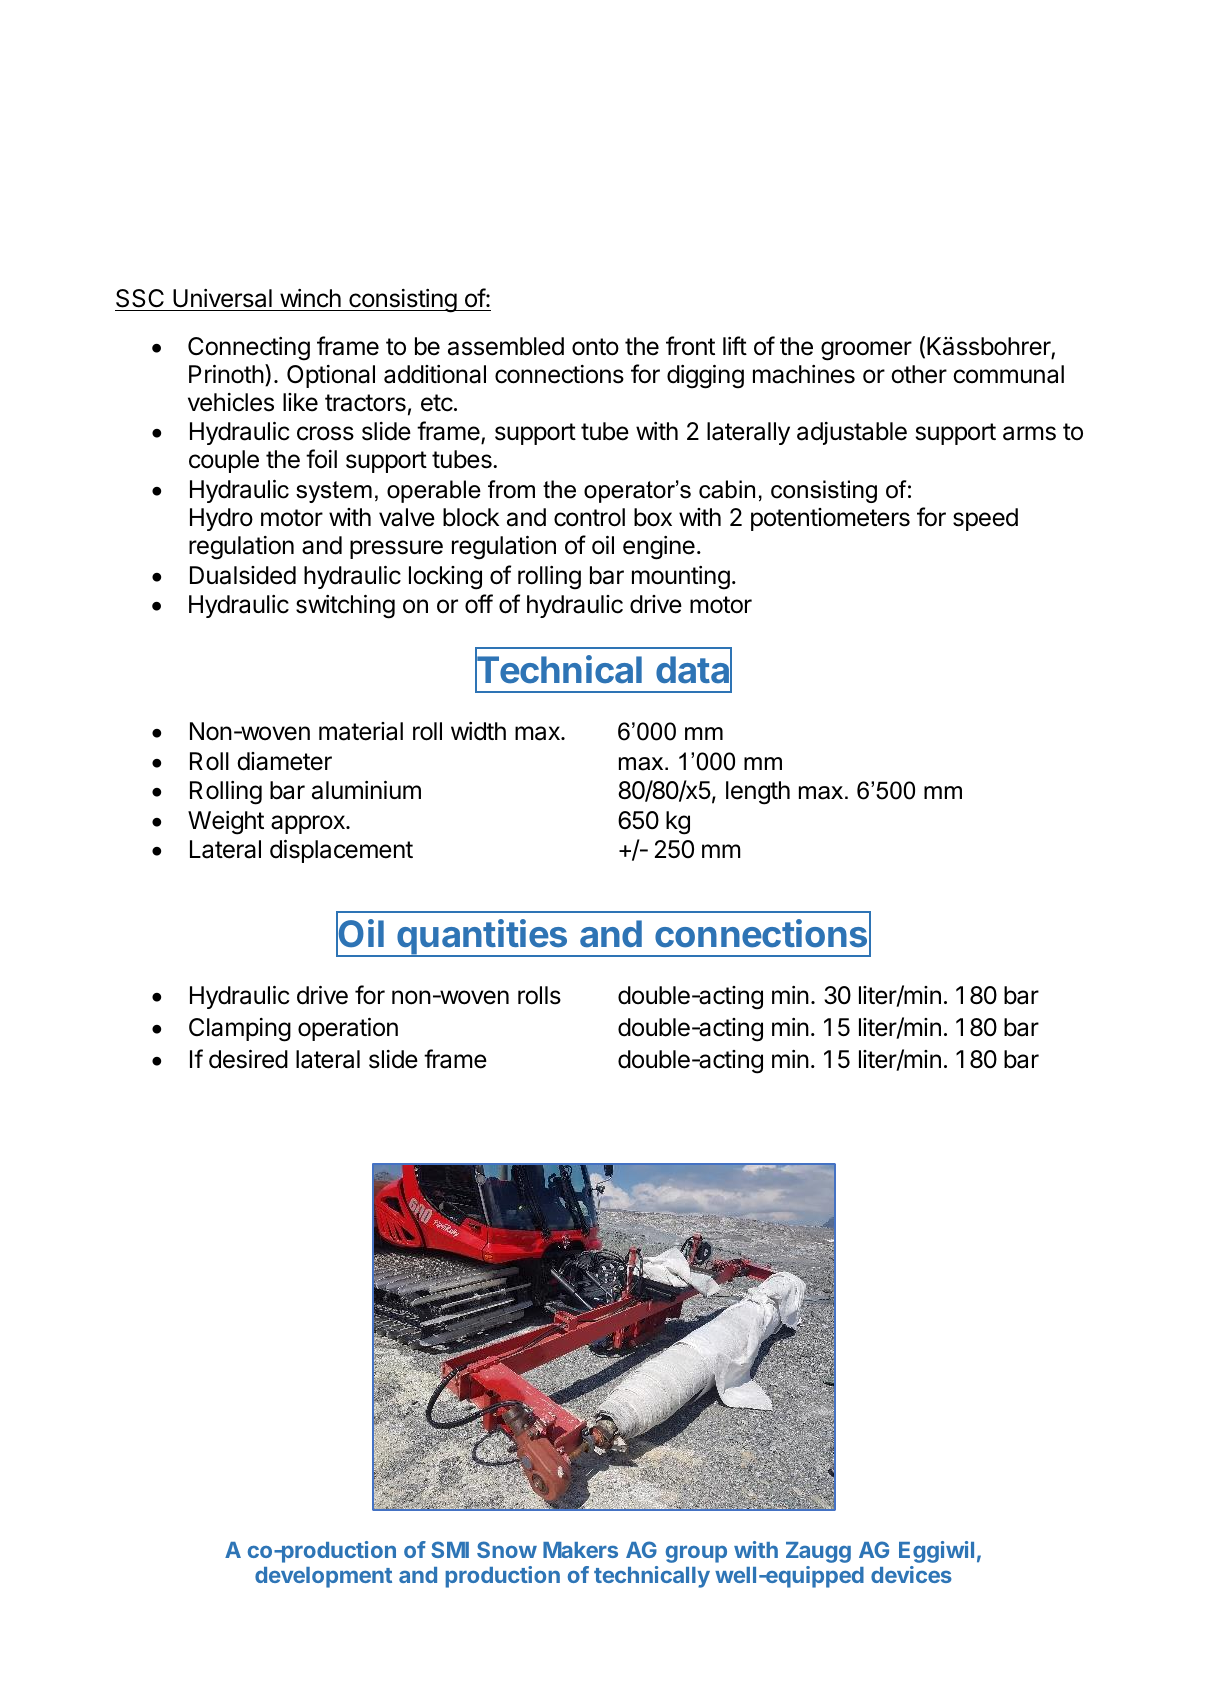  Describe the element at coordinates (595, 347) in the screenshot. I see `onto` at that location.
